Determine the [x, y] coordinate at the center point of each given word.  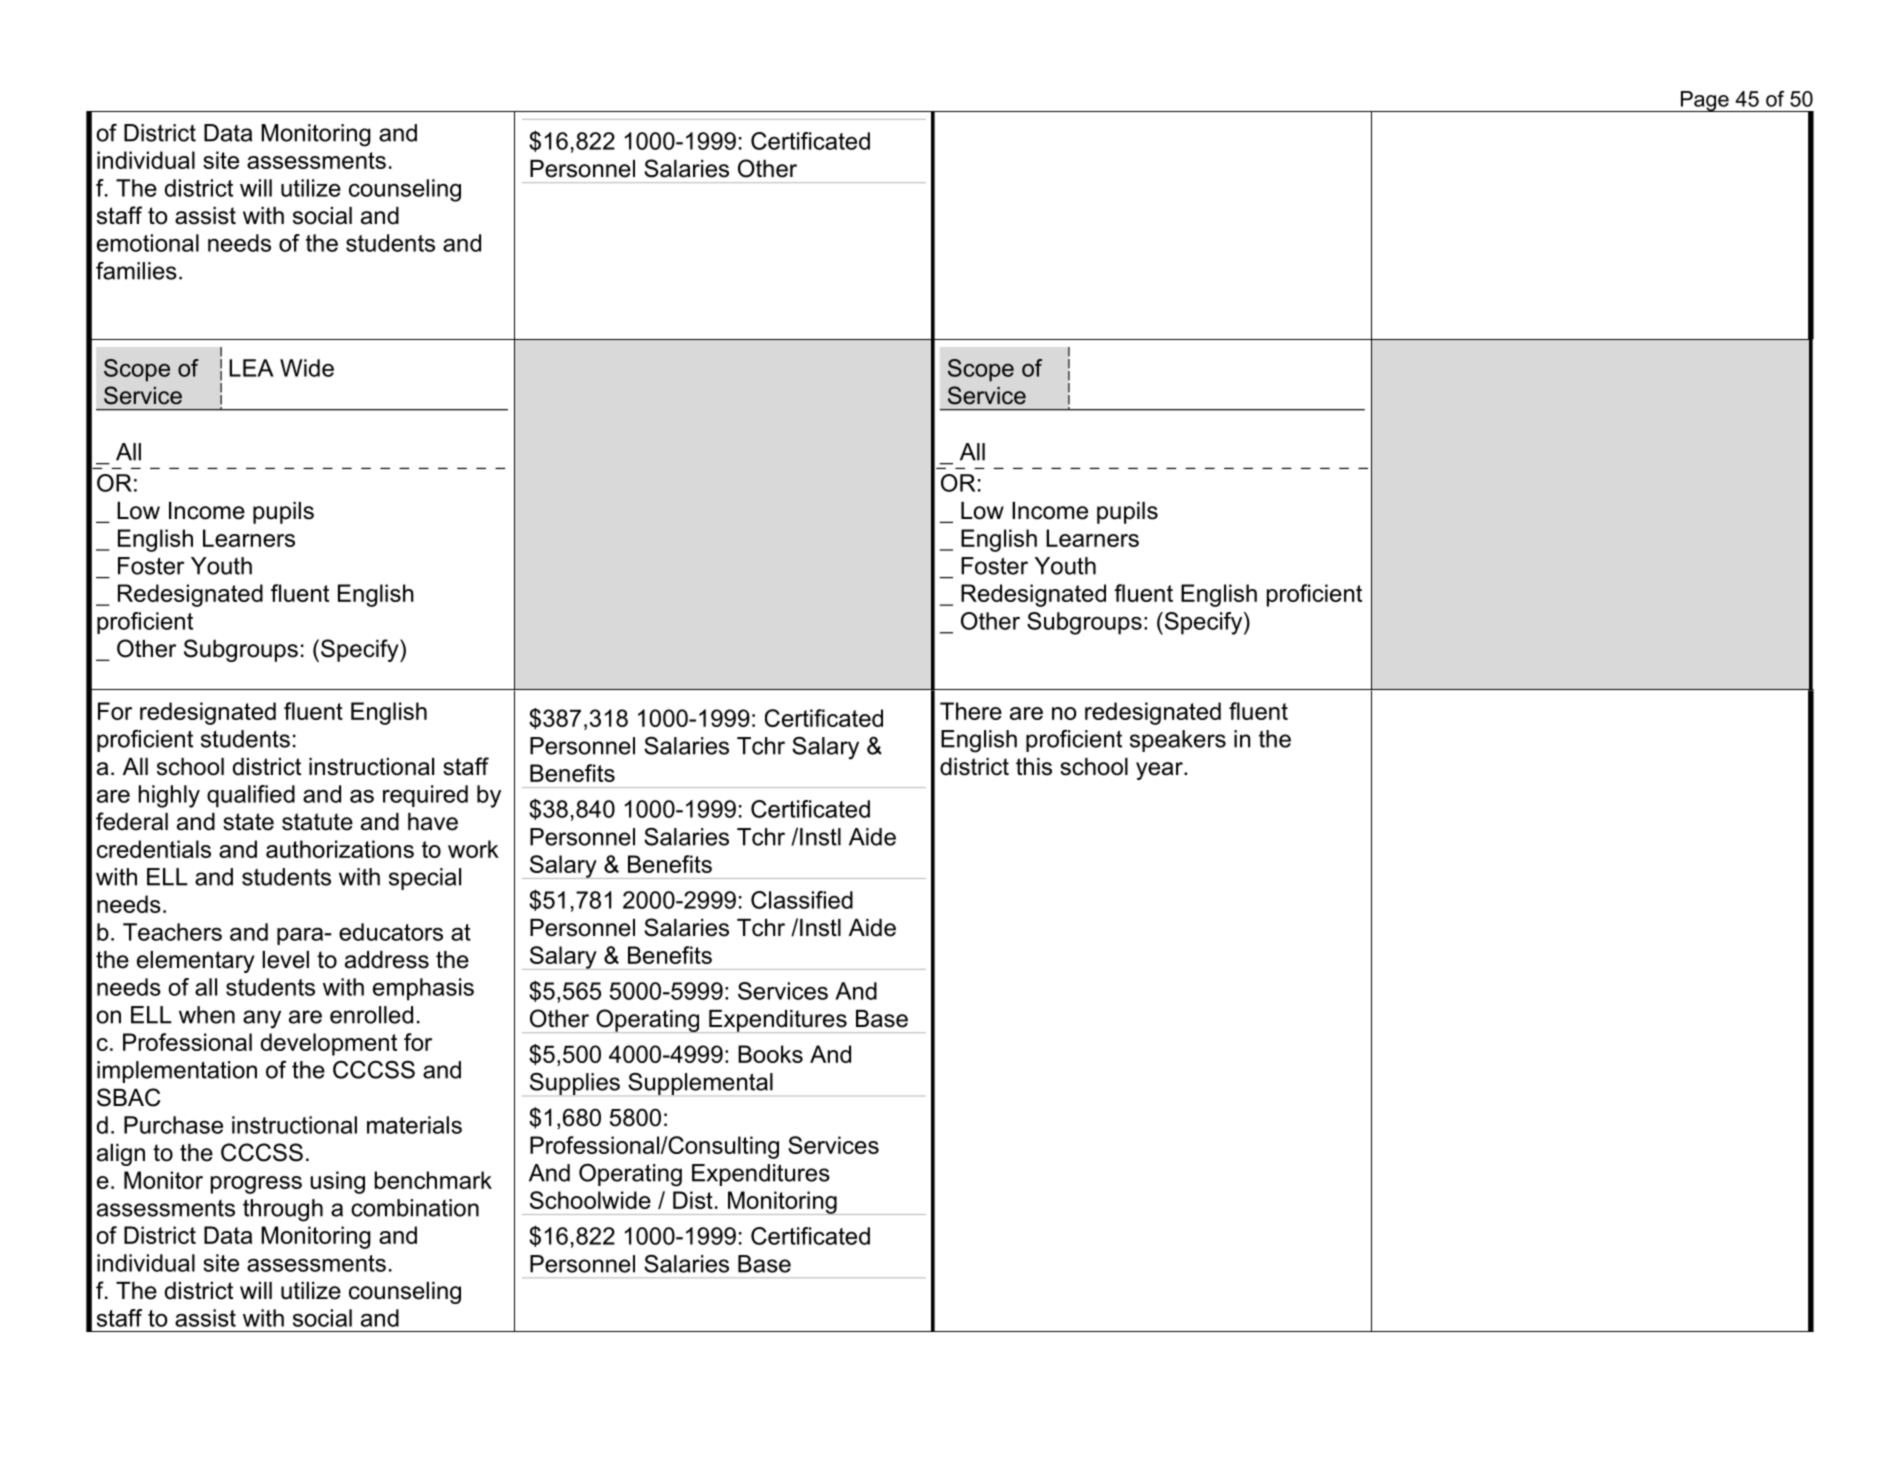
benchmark [433, 1180]
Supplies [575, 1083]
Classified [802, 900]
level [285, 960]
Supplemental [700, 1084]
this [1034, 767]
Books [770, 1054]
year [1160, 771]
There [971, 711]
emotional [148, 243]
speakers [1178, 741]
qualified [251, 796]
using [337, 1182]
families [136, 271]
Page [1704, 101]
